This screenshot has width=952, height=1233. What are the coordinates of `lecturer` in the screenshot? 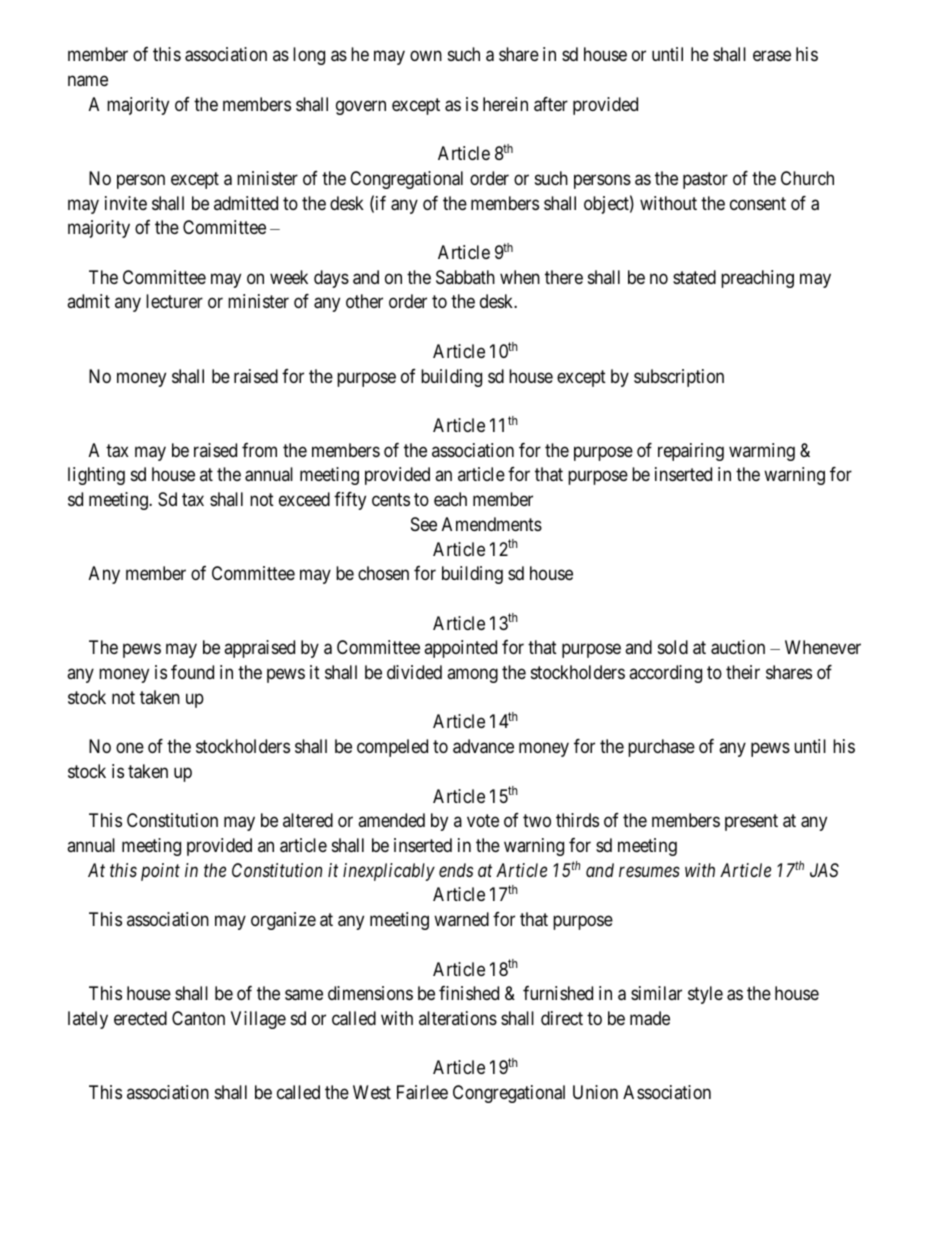 It's located at (174, 301).
